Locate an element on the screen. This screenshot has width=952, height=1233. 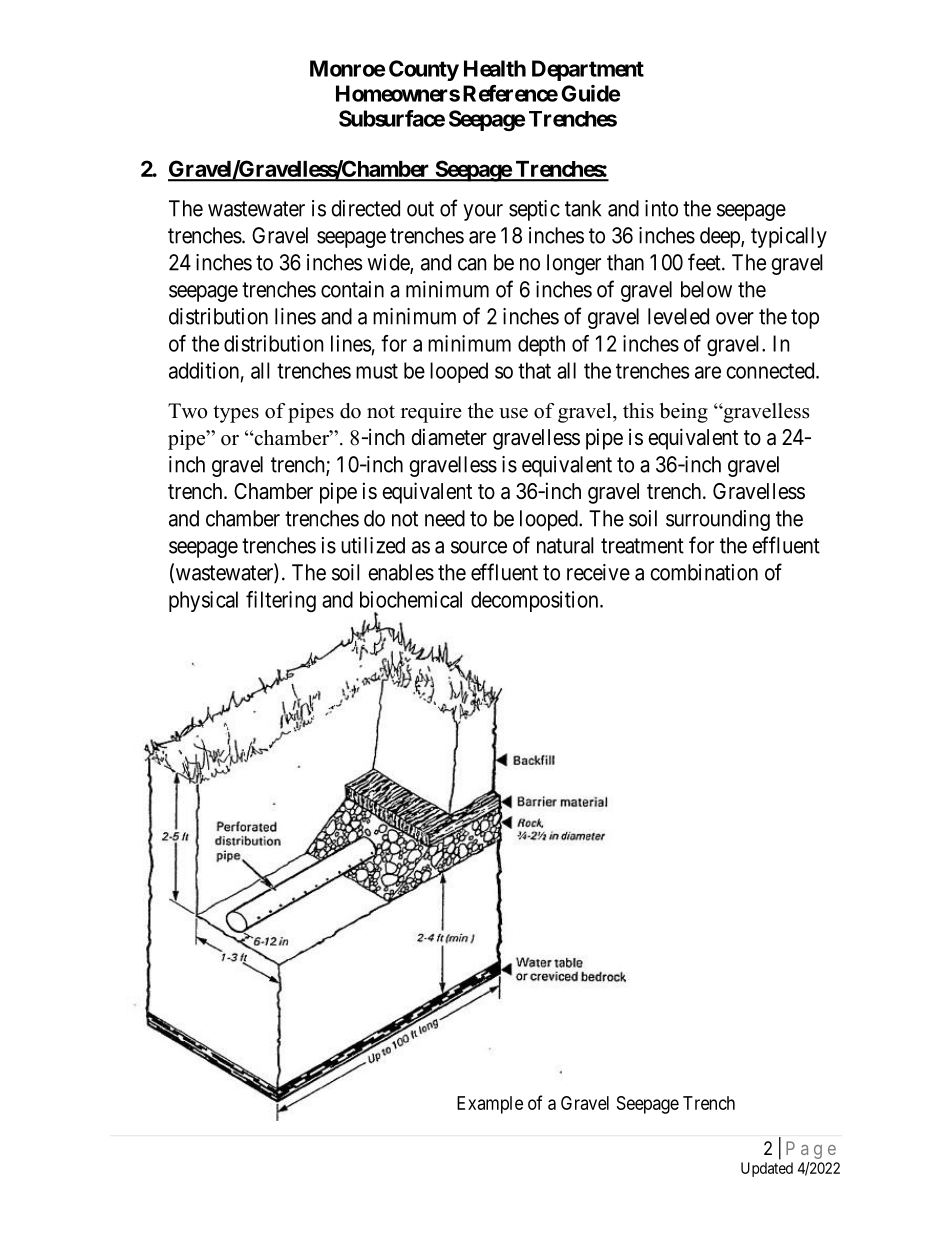
directed is located at coordinates (365, 208).
